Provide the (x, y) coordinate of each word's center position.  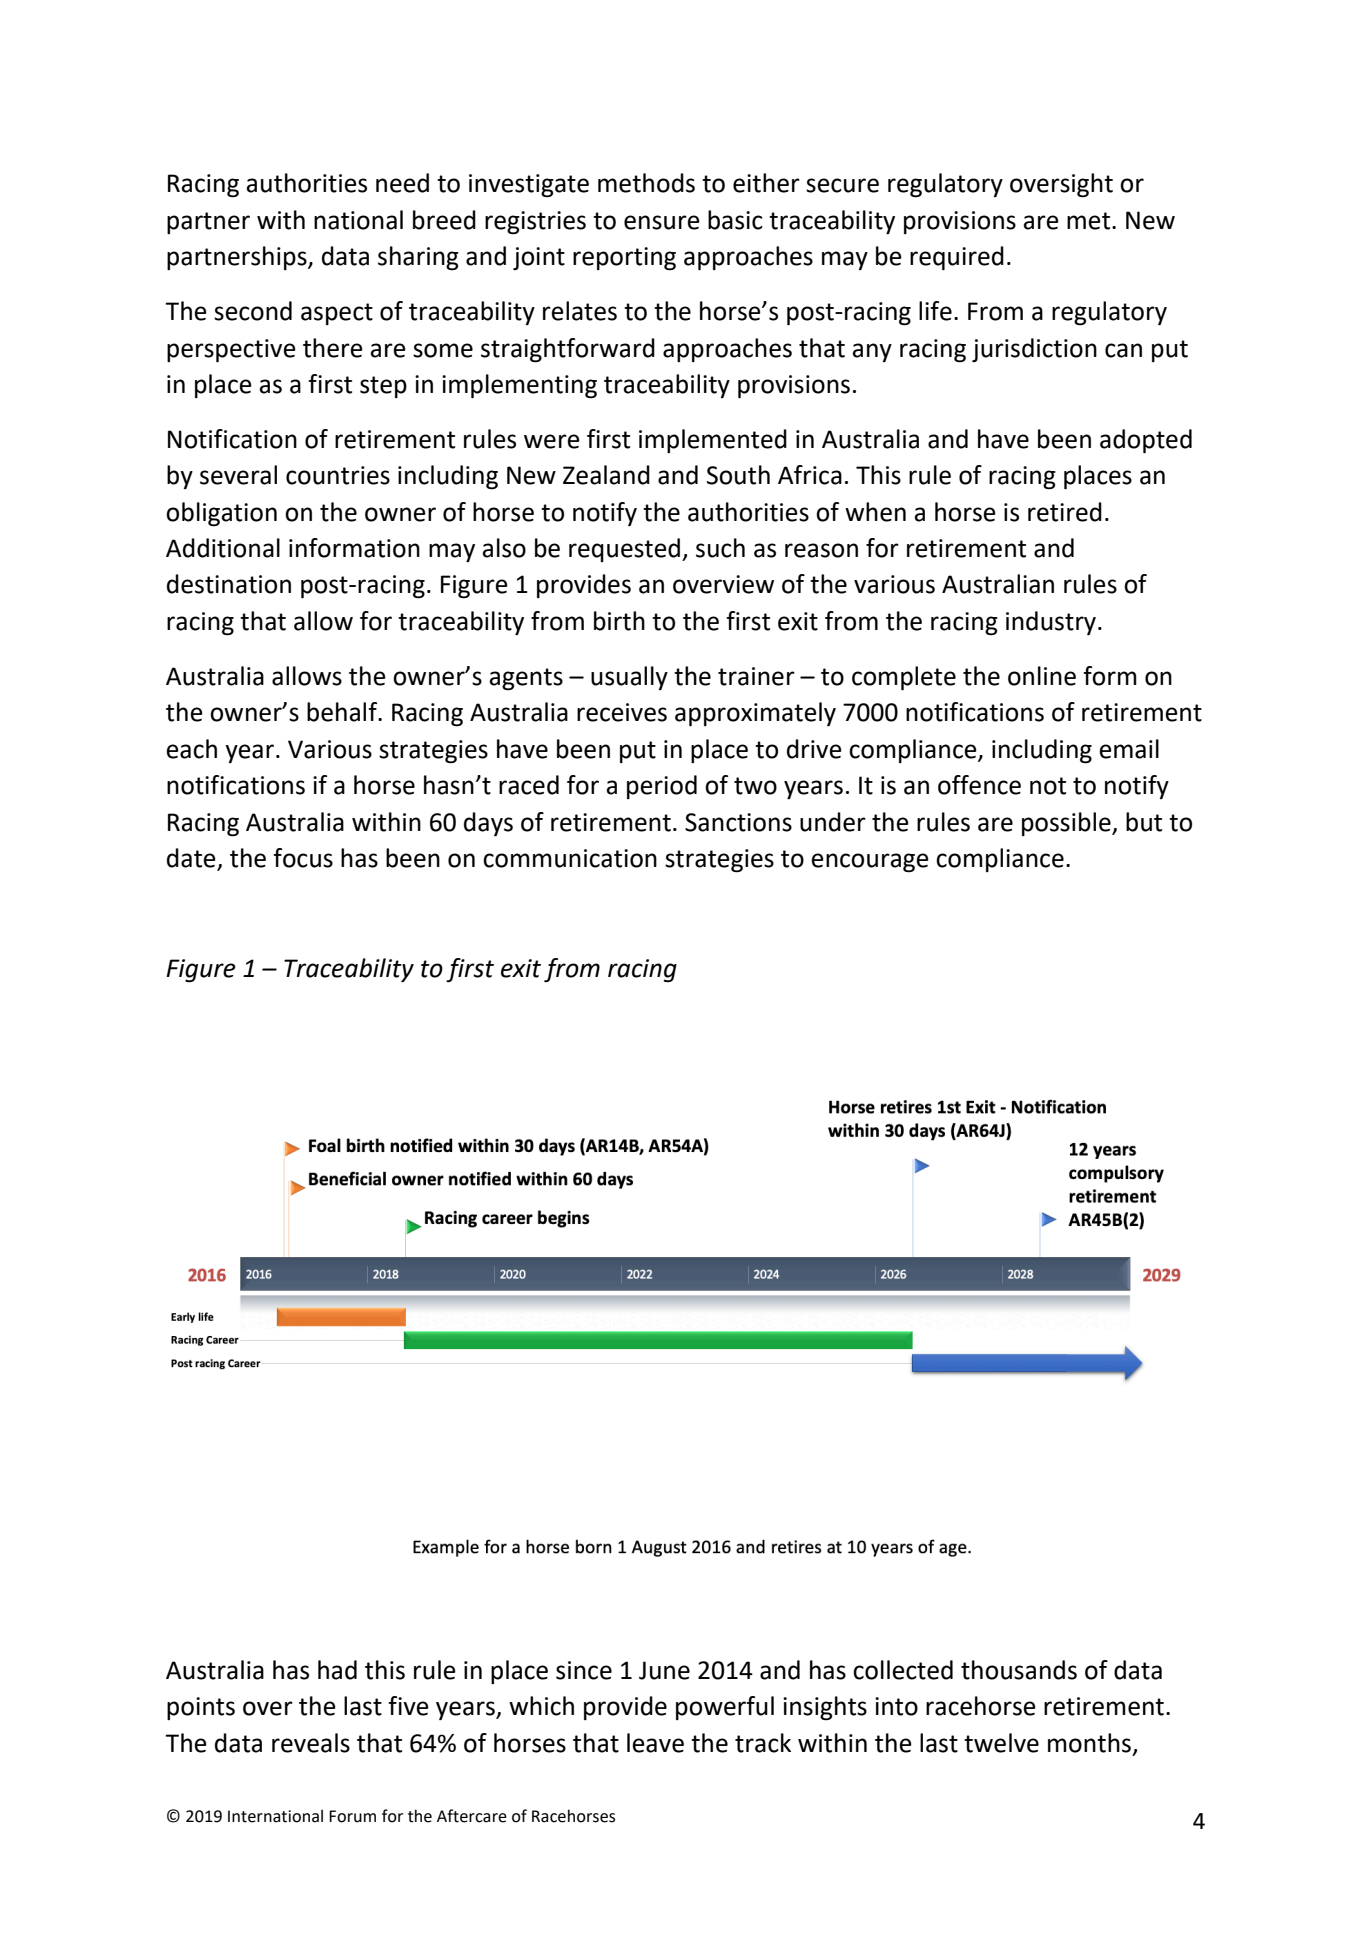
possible (1067, 824)
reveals (311, 1743)
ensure (662, 222)
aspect (337, 314)
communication (570, 858)
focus (303, 858)
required (957, 258)
